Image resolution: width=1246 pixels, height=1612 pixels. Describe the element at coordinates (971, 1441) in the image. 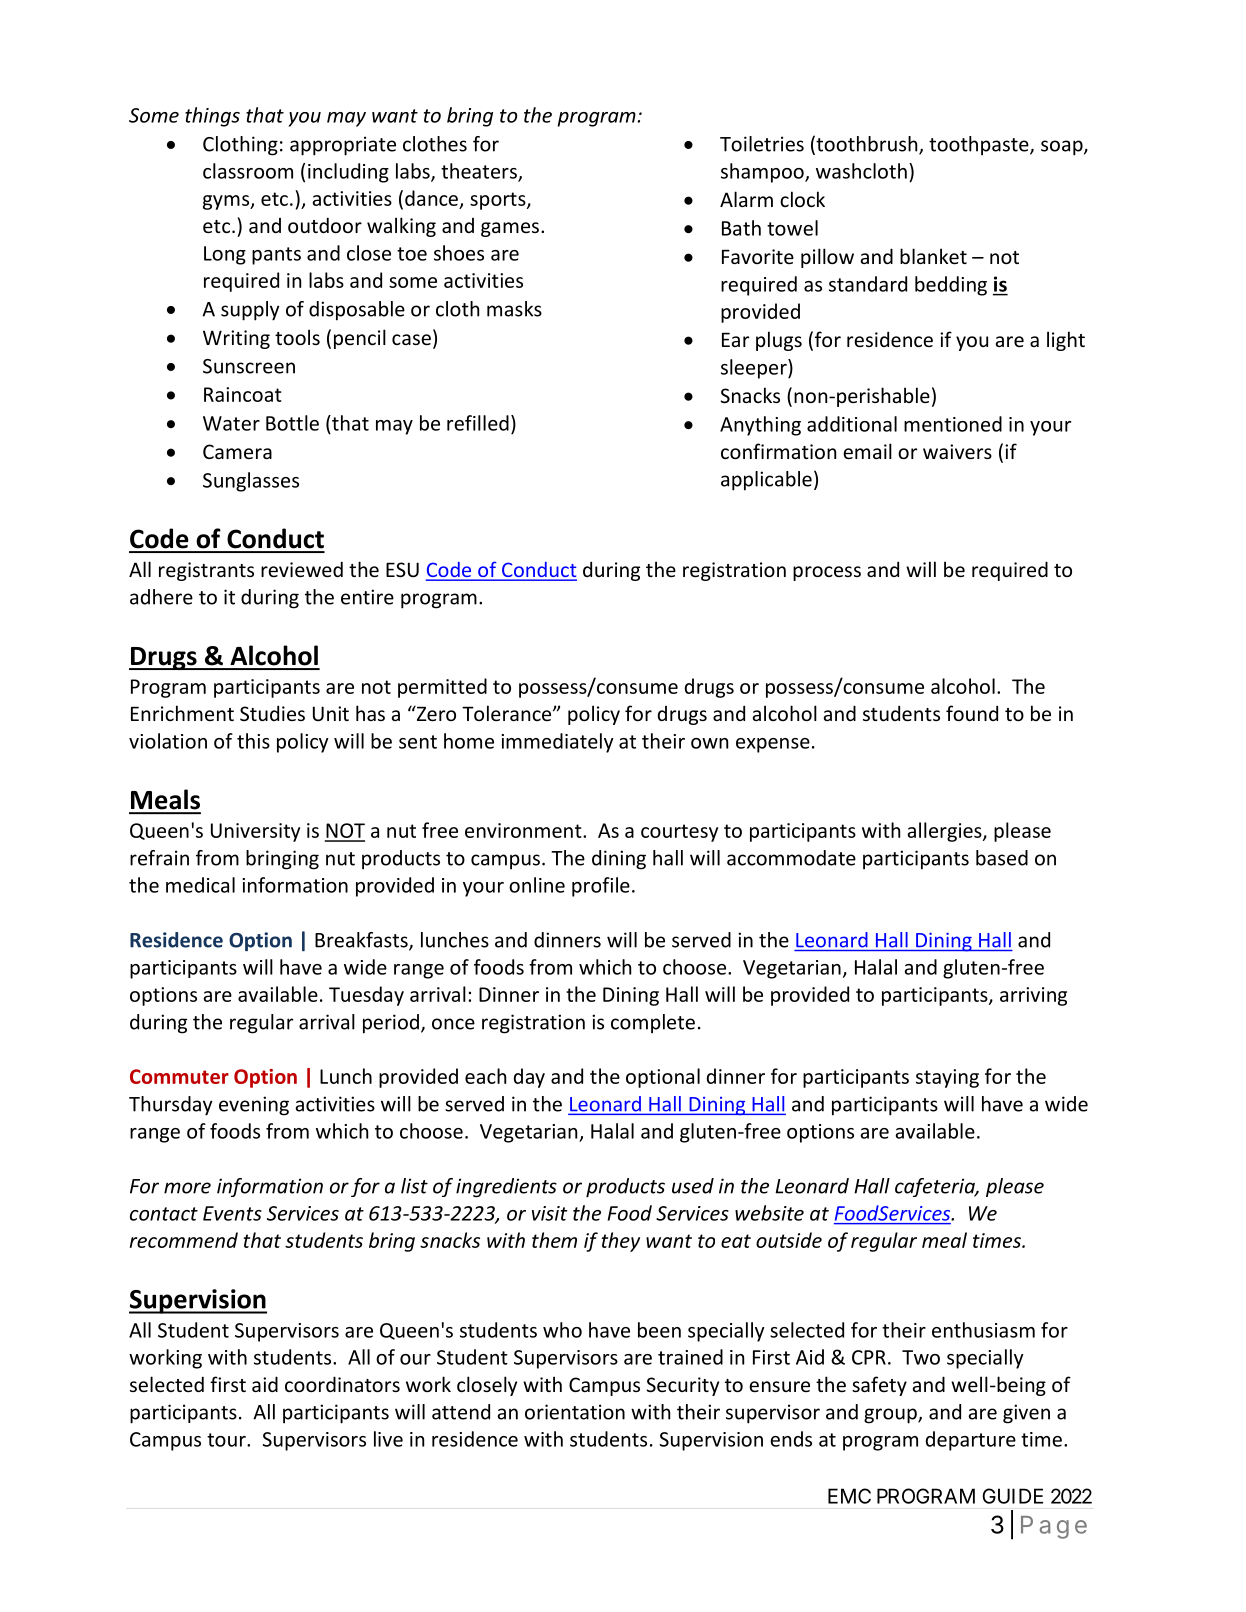

I see `departure` at that location.
